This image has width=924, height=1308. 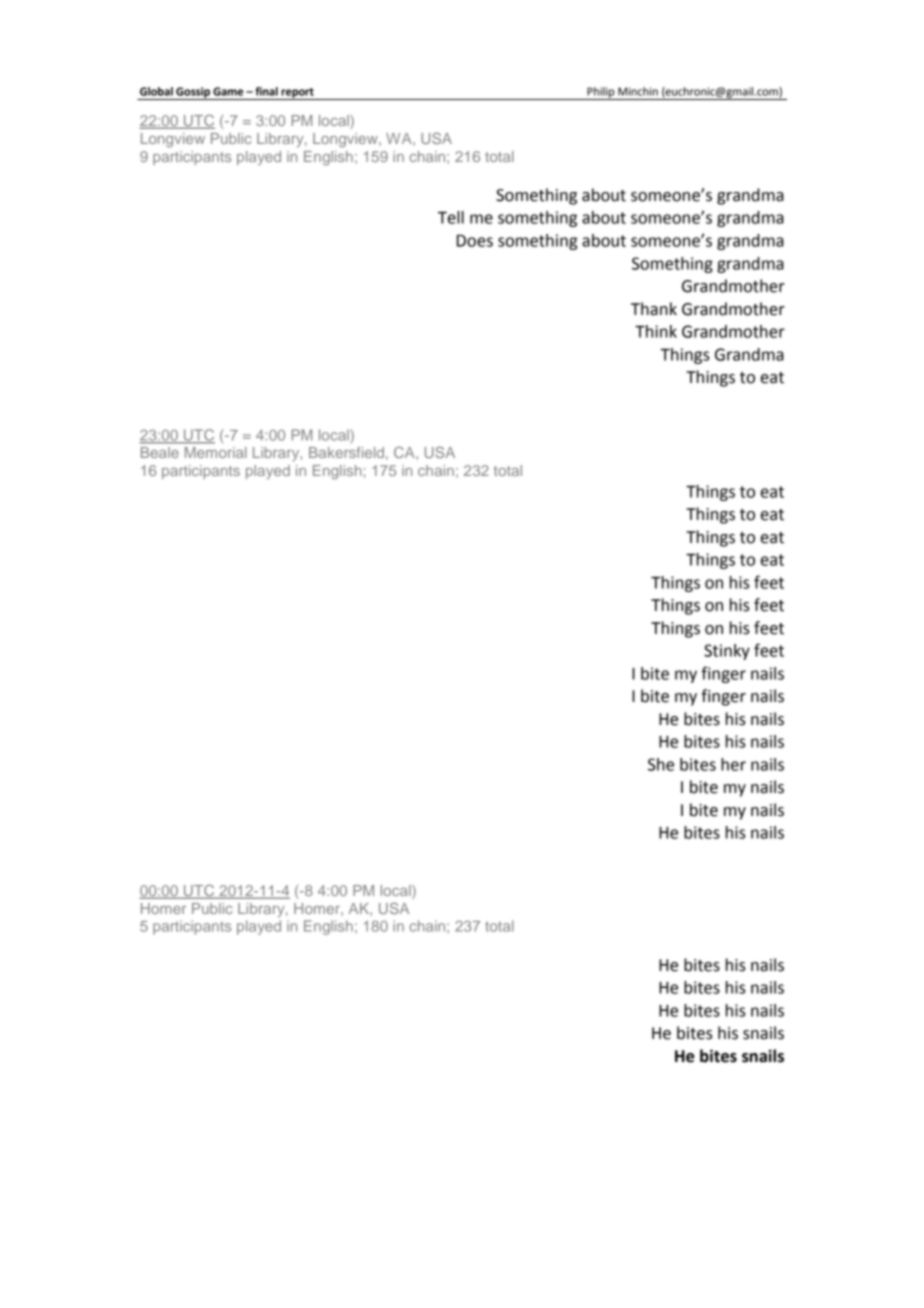 What do you see at coordinates (475, 241) in the image?
I see `Does` at bounding box center [475, 241].
